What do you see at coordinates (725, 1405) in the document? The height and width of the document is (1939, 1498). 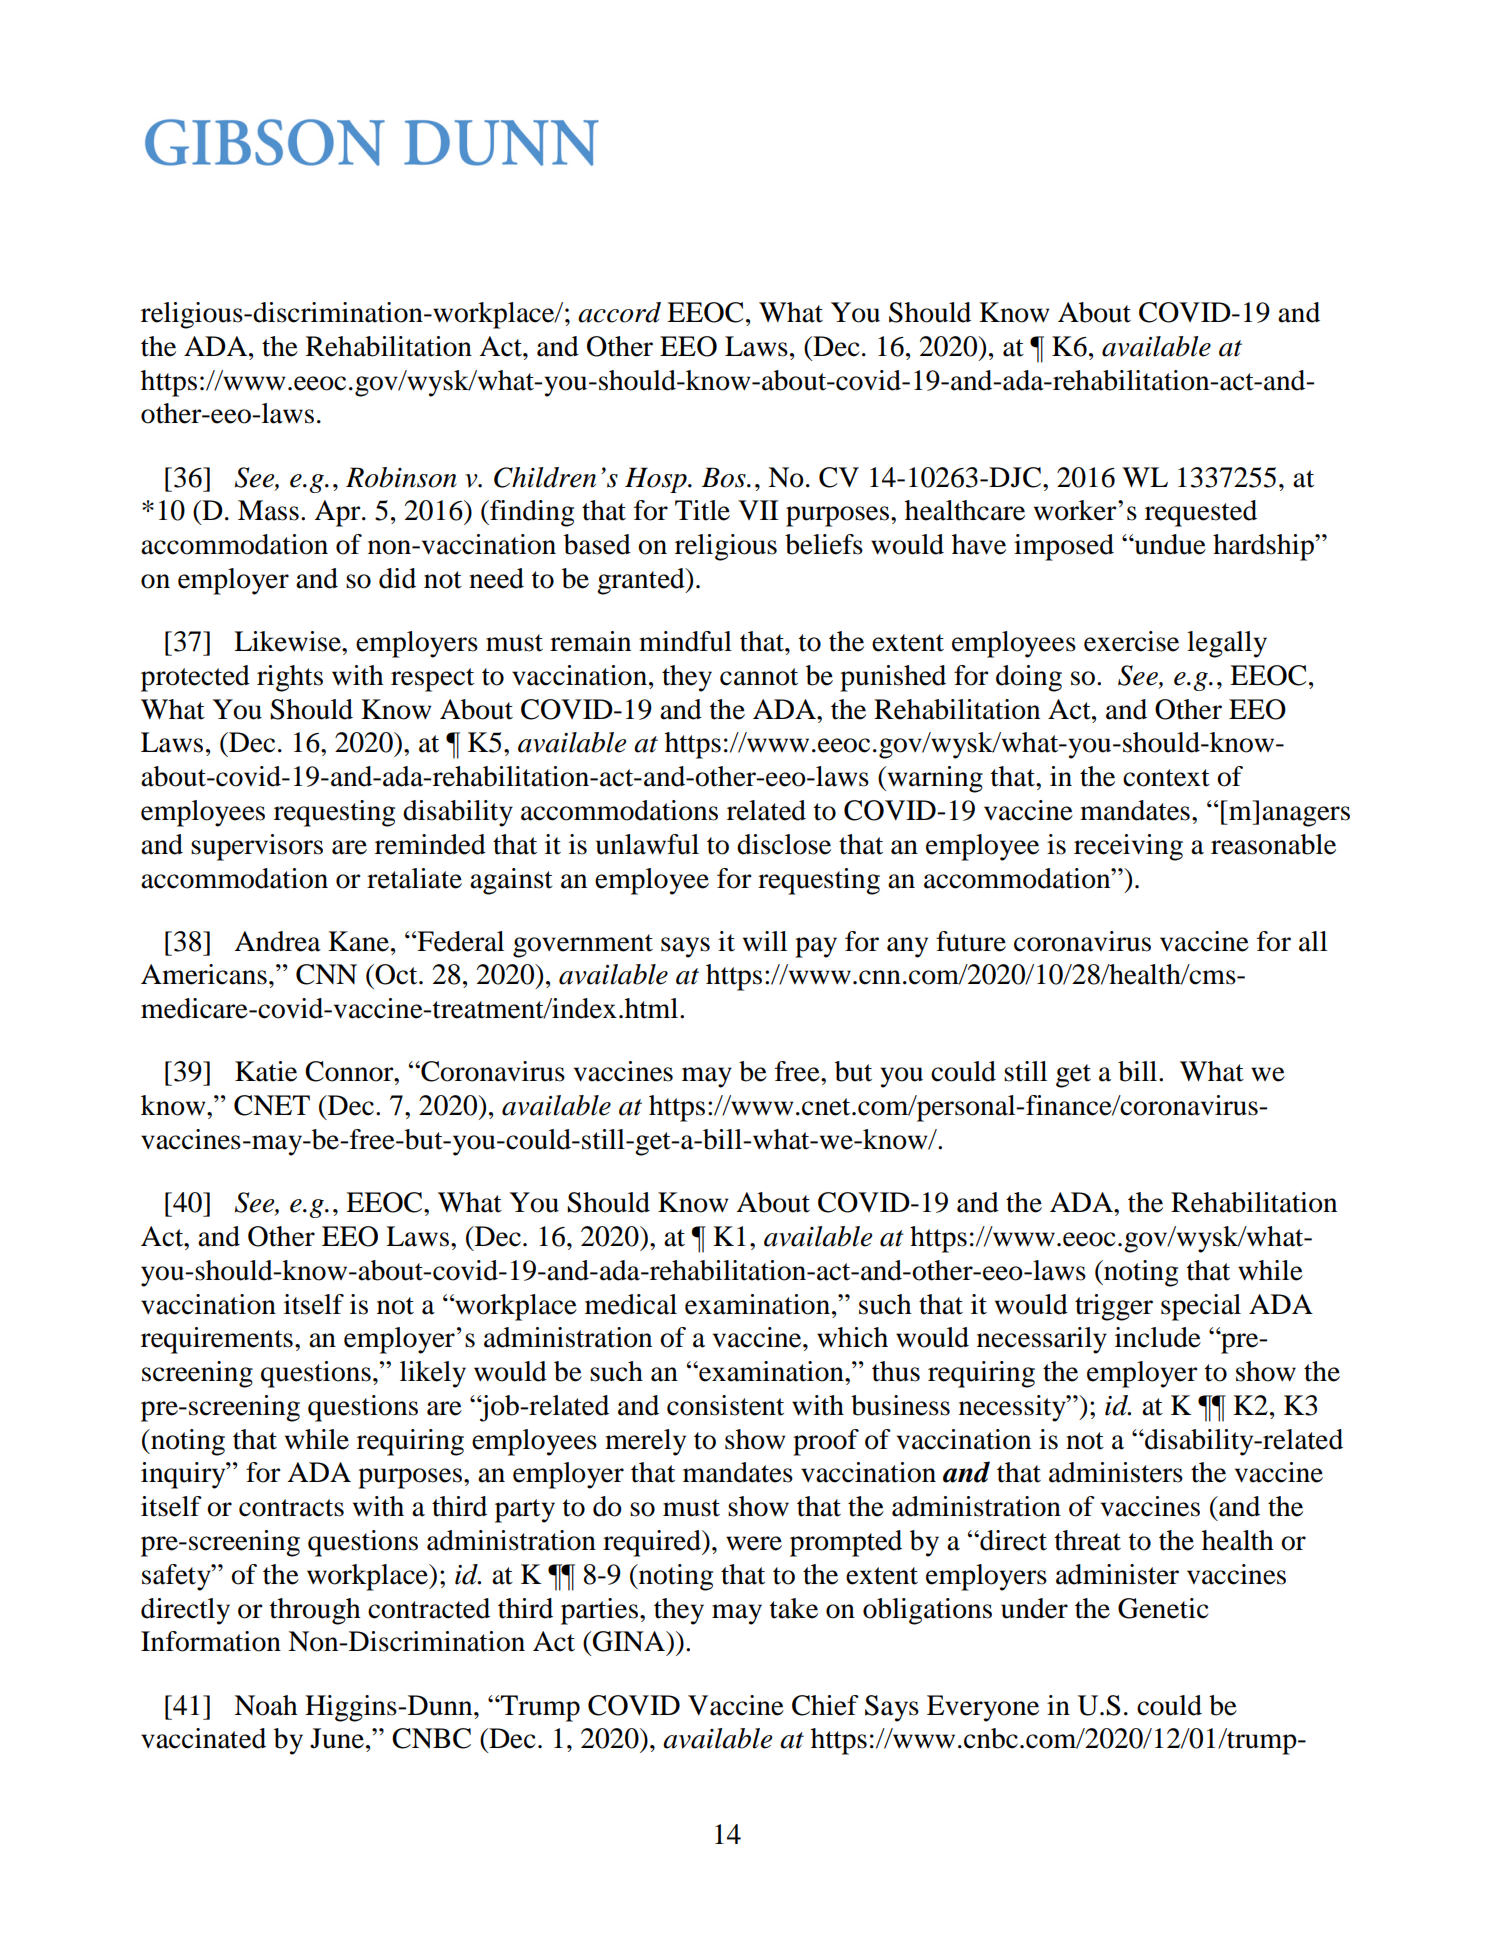 I see `consistent` at bounding box center [725, 1405].
